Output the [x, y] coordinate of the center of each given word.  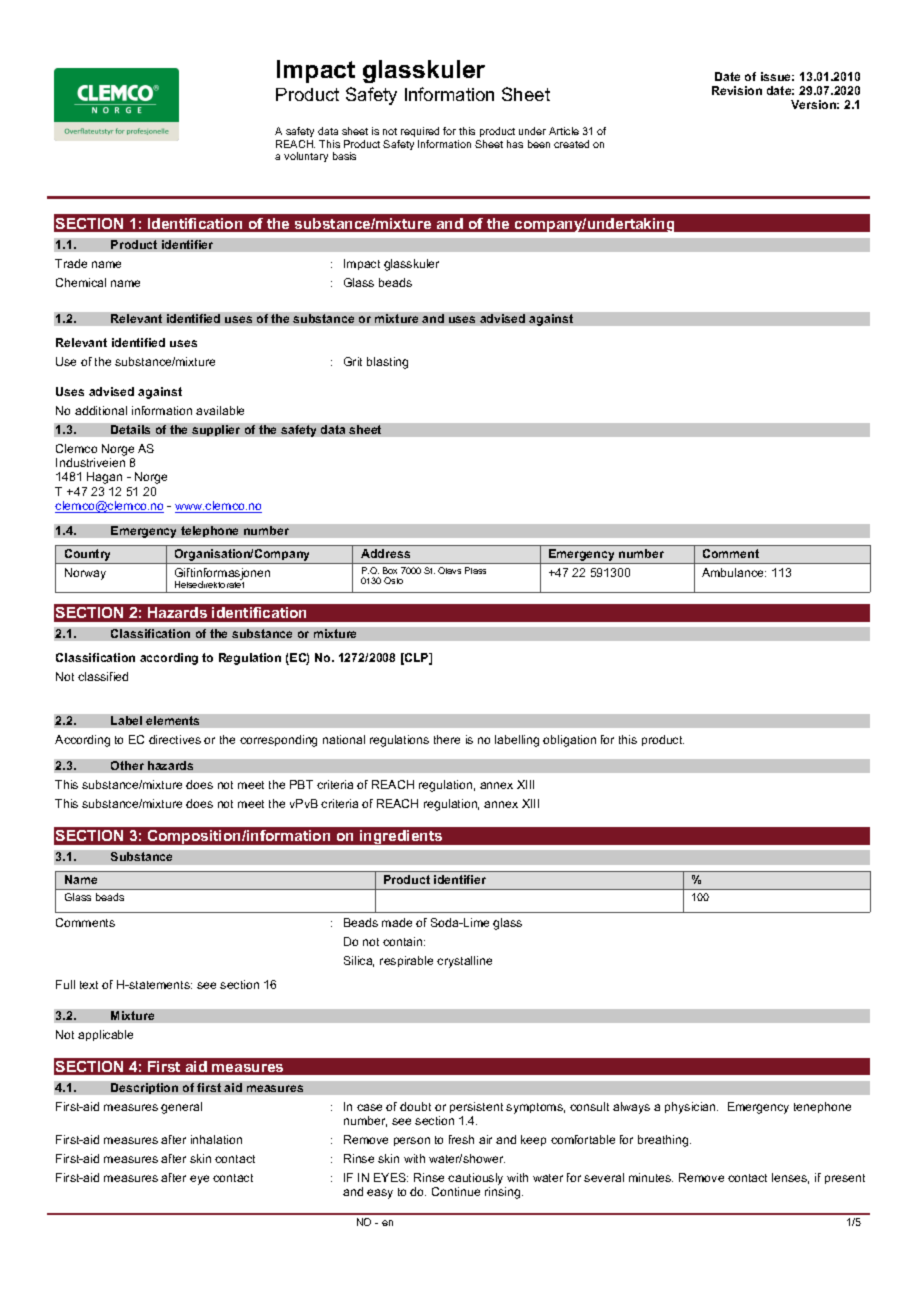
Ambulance [734, 572]
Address [385, 553]
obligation [569, 741]
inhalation [216, 1139]
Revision [737, 90]
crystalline [464, 962]
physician [691, 1108]
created [571, 144]
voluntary [306, 157]
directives [175, 739]
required [420, 132]
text [89, 985]
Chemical [81, 282]
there [447, 739]
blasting [387, 363]
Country [88, 556]
